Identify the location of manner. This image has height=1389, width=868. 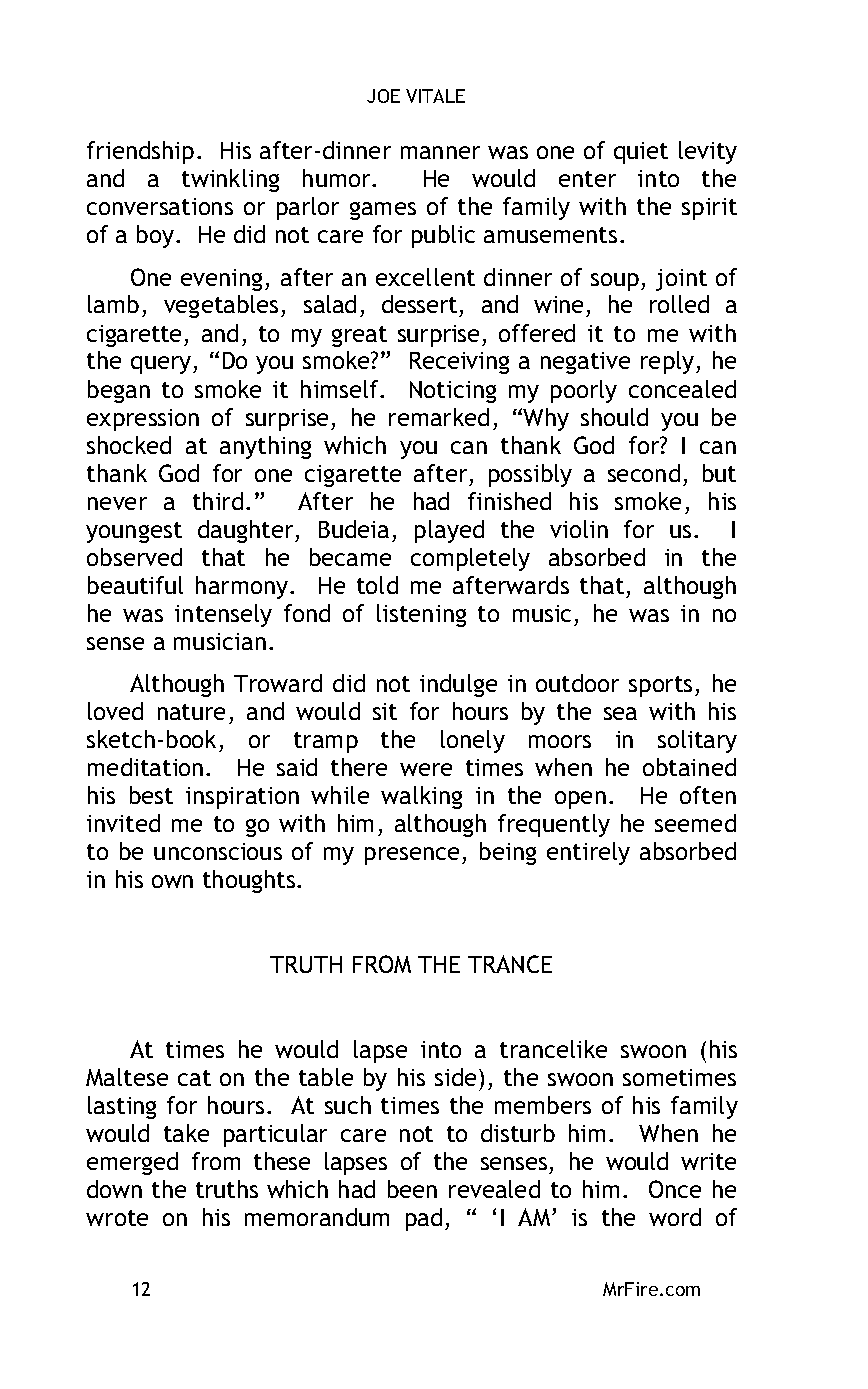
(440, 152).
